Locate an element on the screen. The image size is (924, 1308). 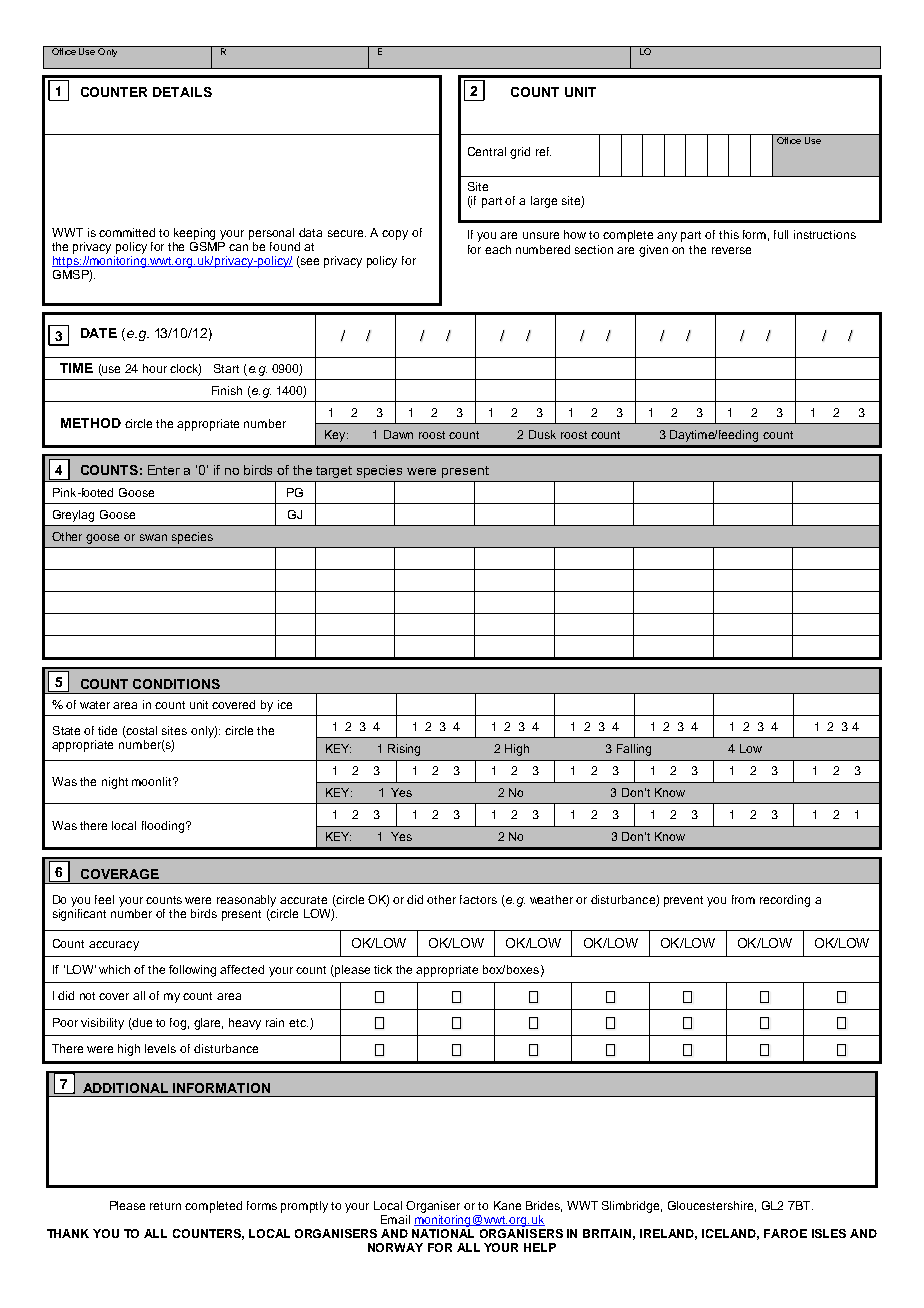
DETAILS is located at coordinates (182, 92).
